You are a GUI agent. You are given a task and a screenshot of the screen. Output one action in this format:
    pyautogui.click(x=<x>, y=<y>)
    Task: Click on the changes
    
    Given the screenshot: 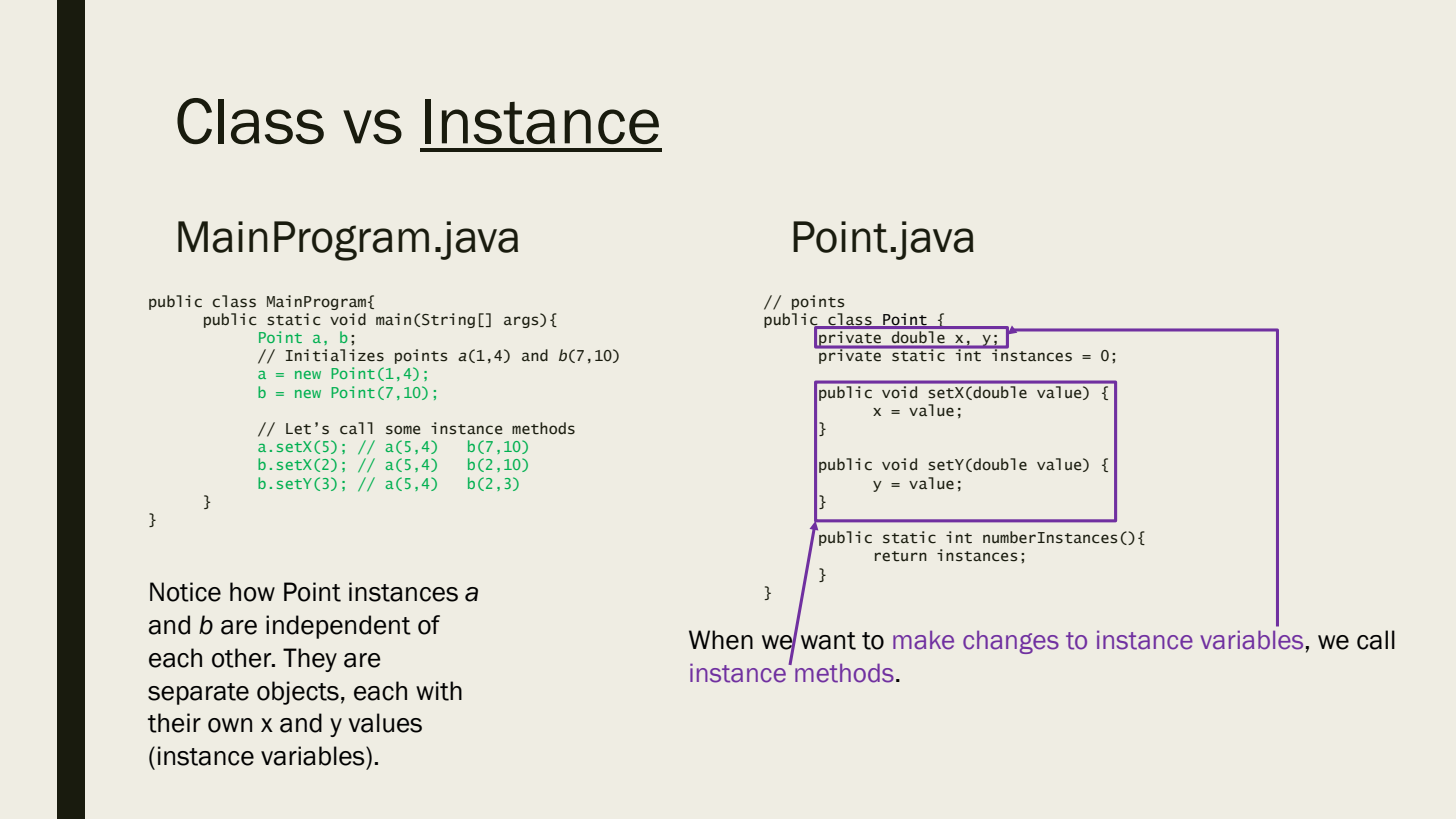 What is the action you would take?
    pyautogui.click(x=1011, y=642)
